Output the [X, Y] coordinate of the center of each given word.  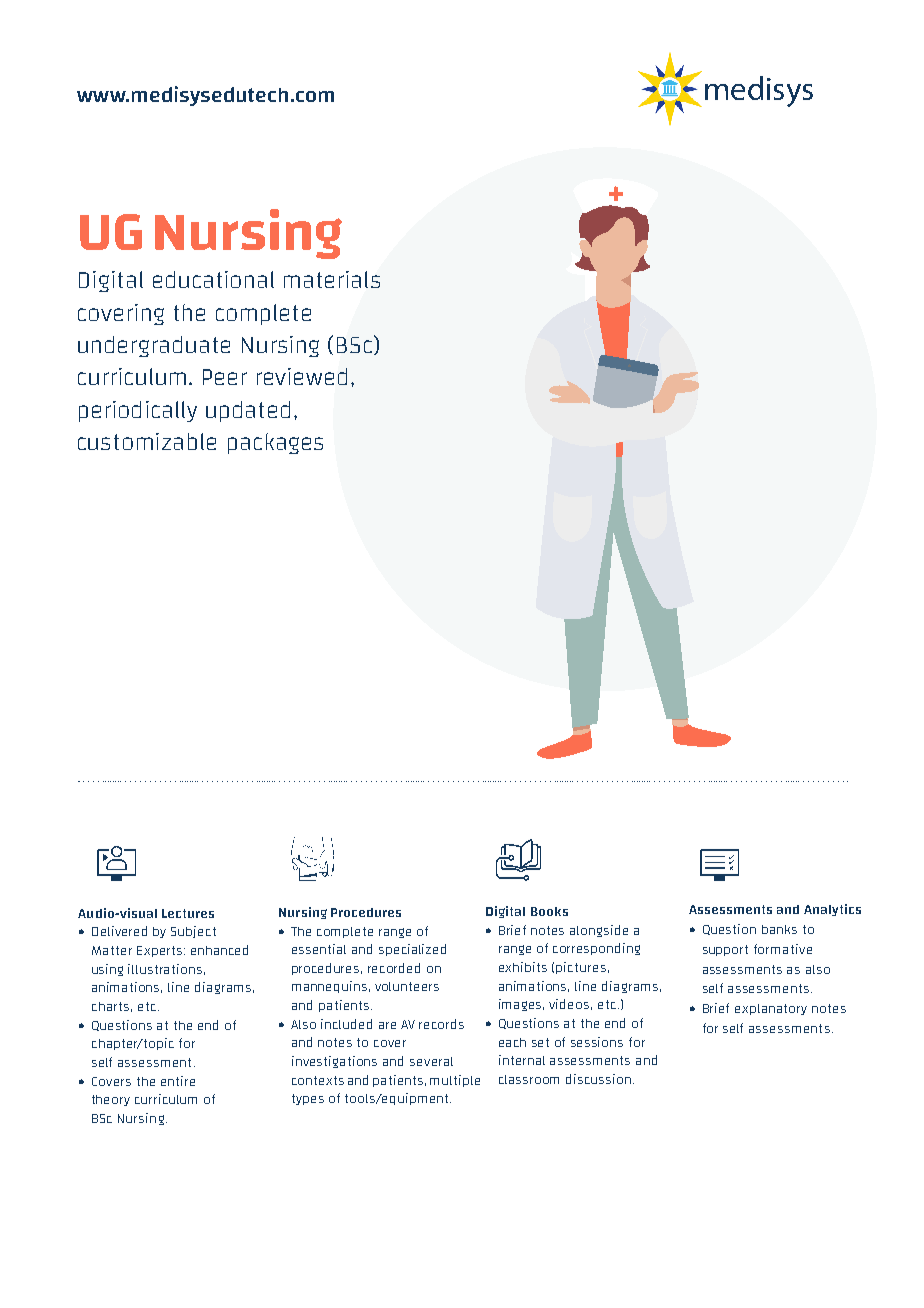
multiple [455, 1081]
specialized [412, 950]
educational [213, 279]
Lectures [188, 913]
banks [779, 929]
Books [549, 911]
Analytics [832, 910]
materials [332, 279]
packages [275, 443]
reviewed [302, 376]
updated [248, 411]
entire [178, 1081]
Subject [193, 932]
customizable [147, 441]
